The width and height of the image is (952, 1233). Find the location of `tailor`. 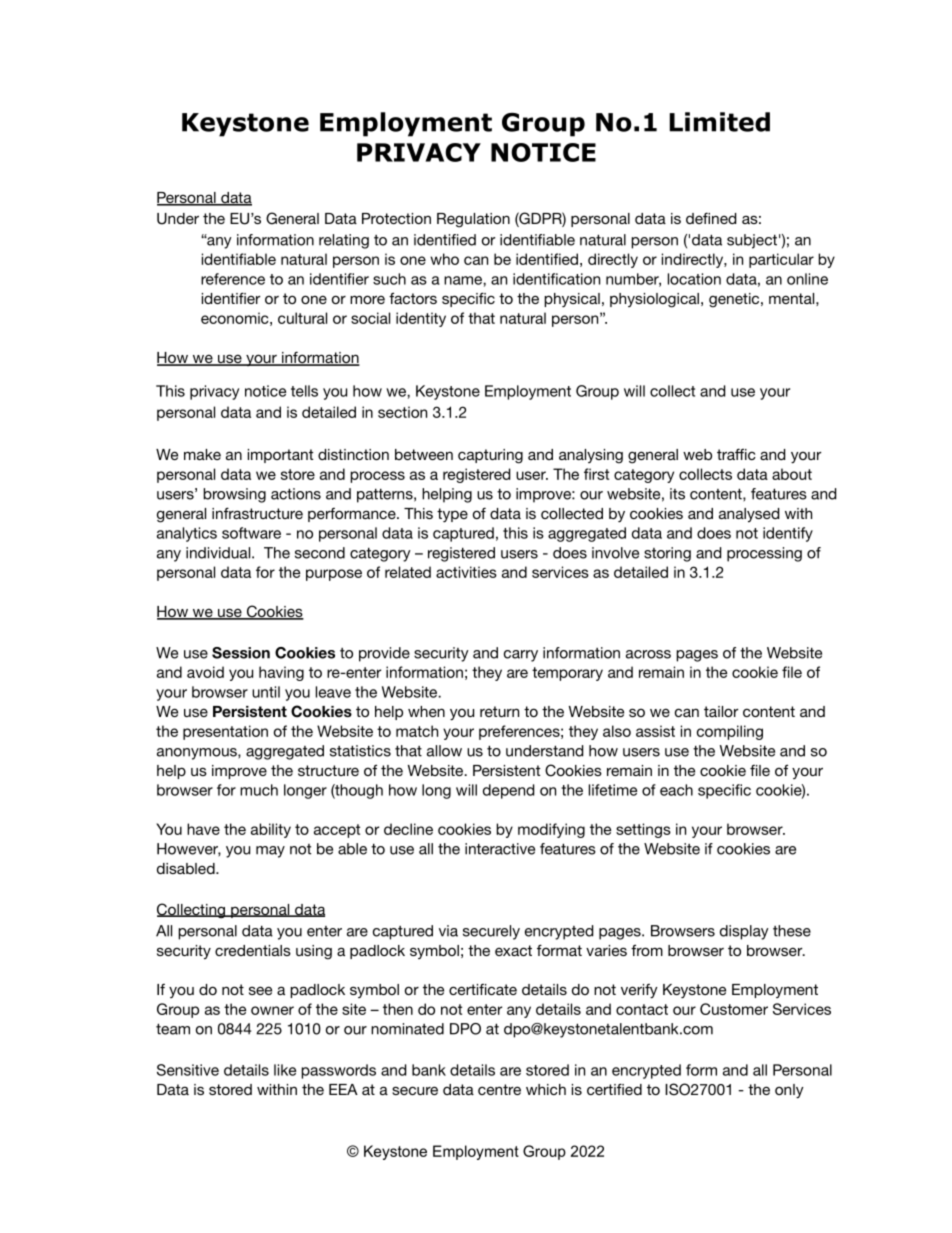

tailor is located at coordinates (721, 711).
